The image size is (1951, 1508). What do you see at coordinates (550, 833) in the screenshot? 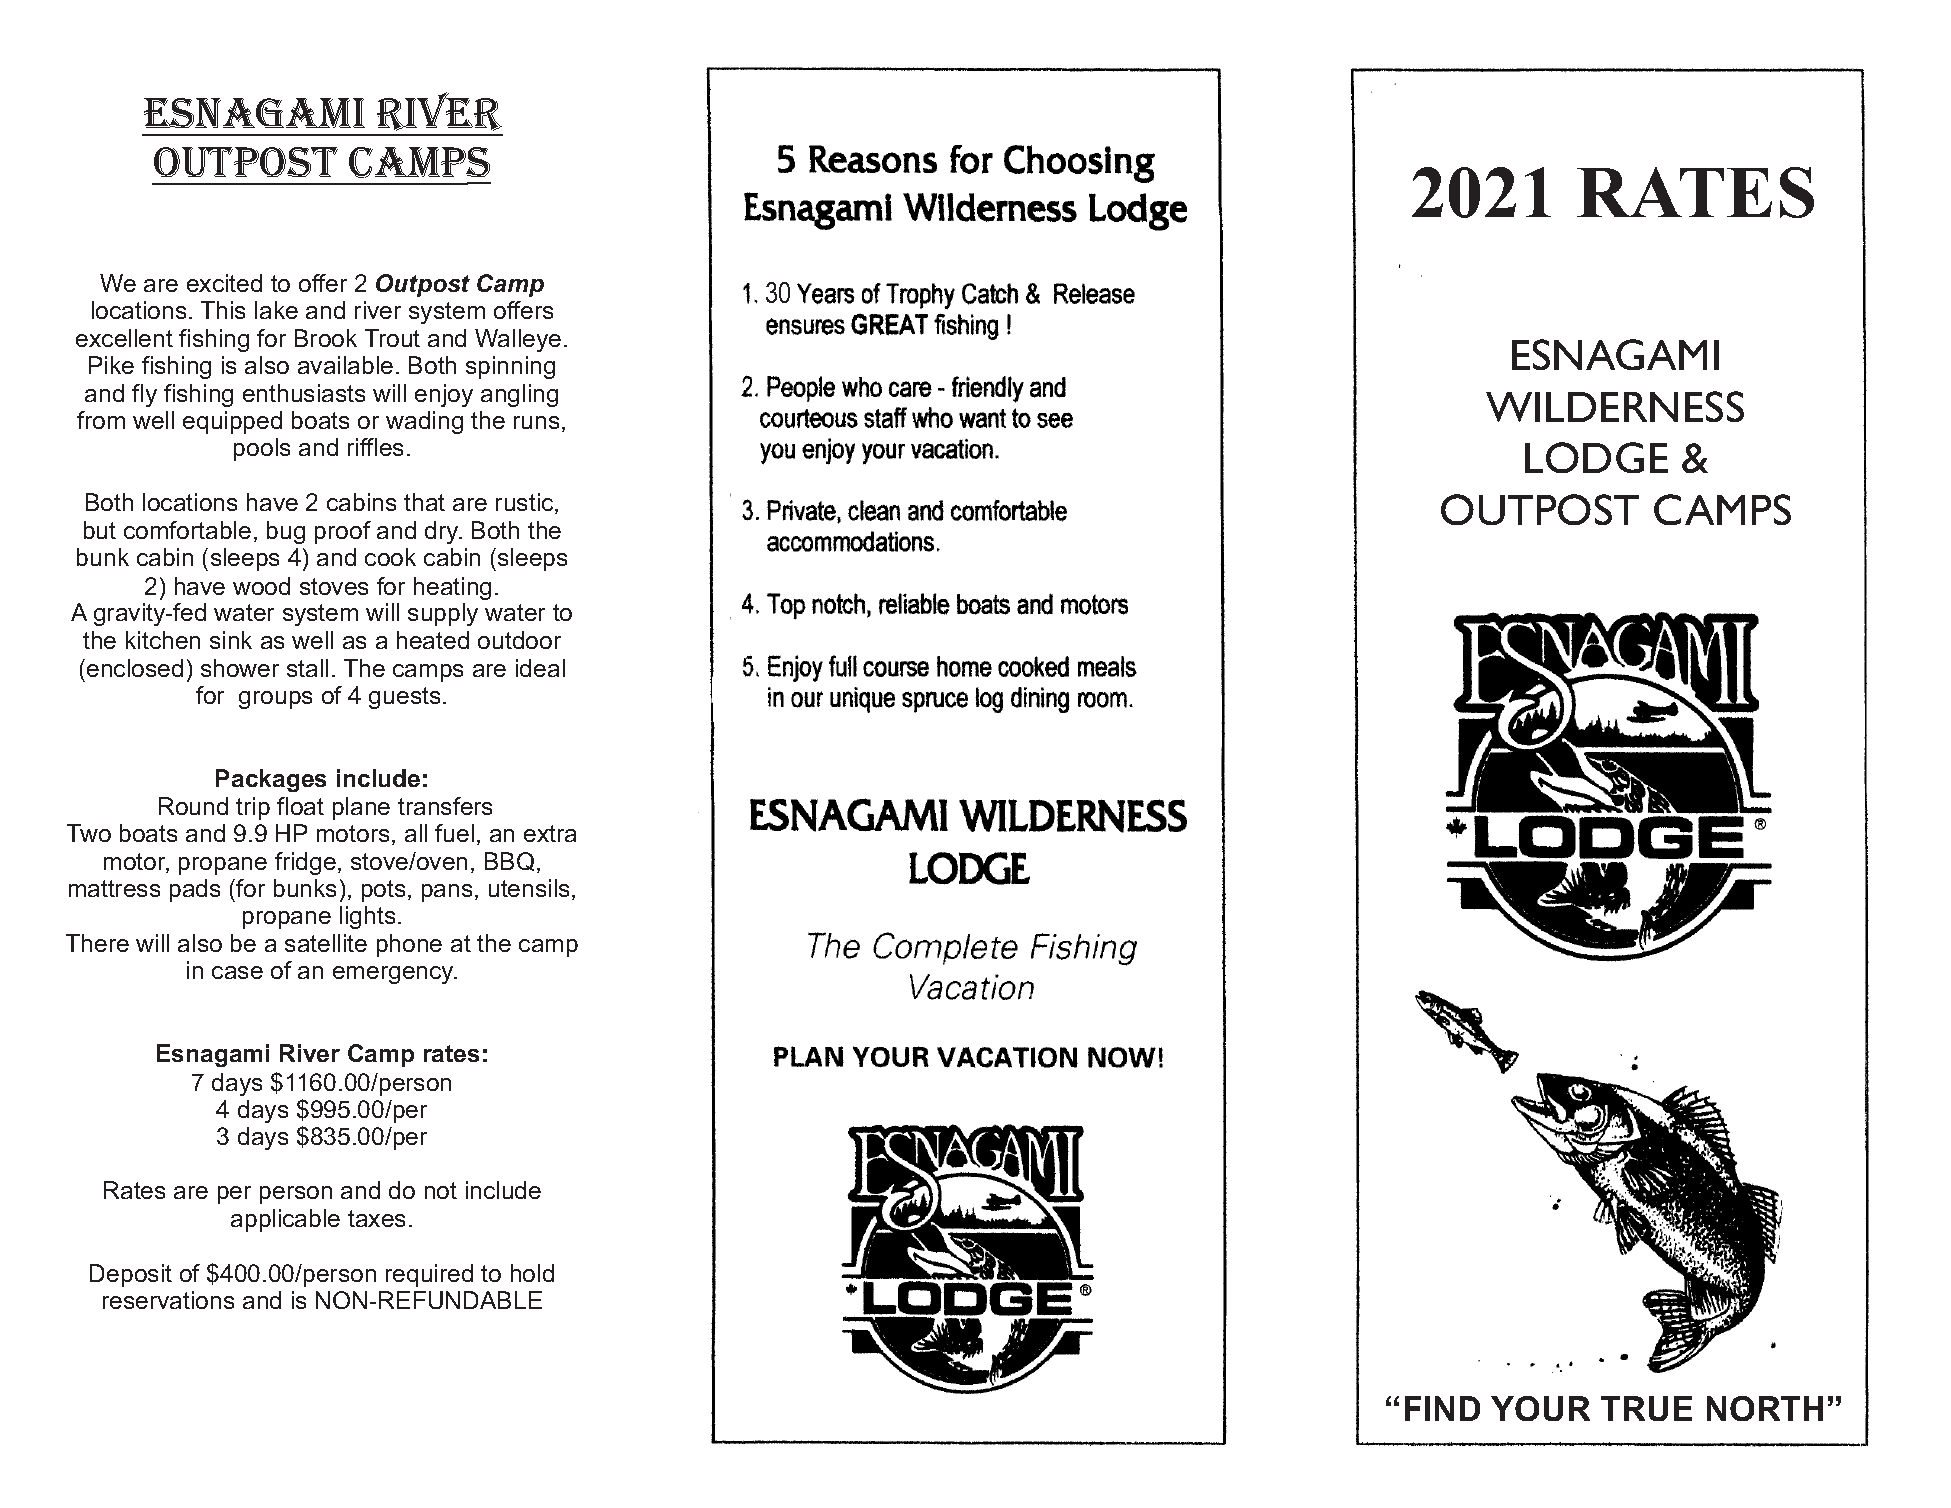
I see `extra` at bounding box center [550, 833].
